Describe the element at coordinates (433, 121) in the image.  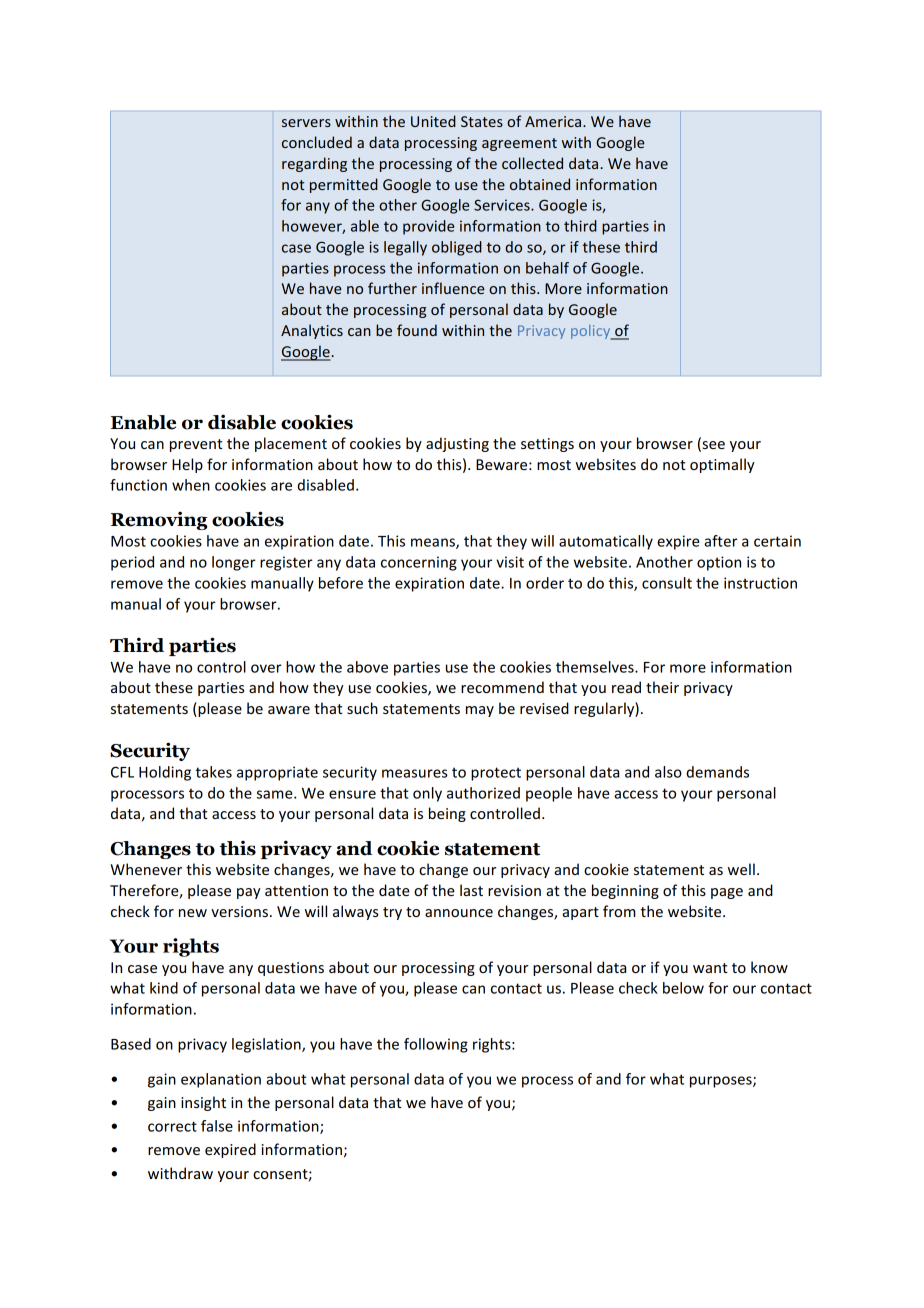
I see `United` at that location.
